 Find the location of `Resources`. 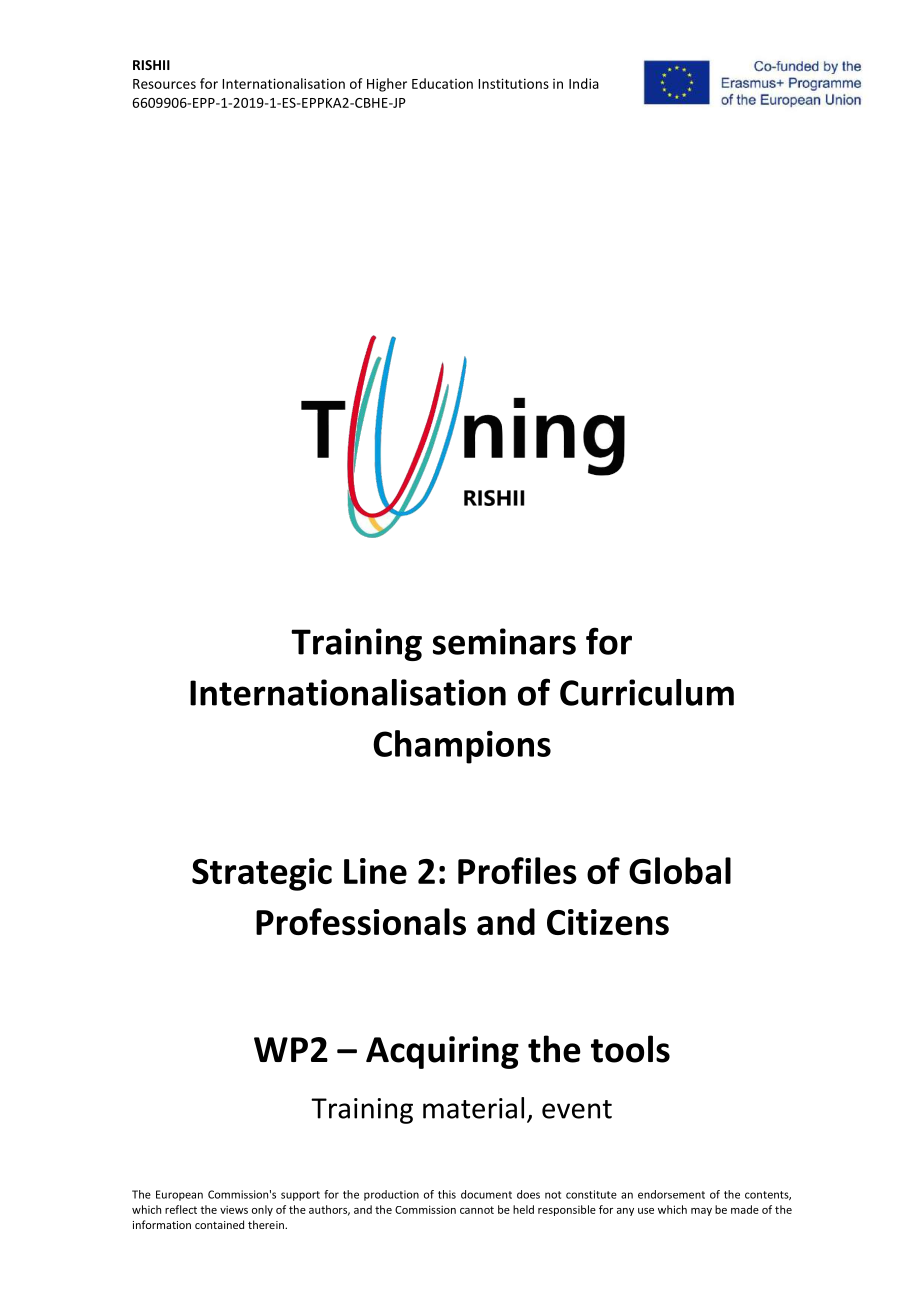

Resources is located at coordinates (164, 84).
